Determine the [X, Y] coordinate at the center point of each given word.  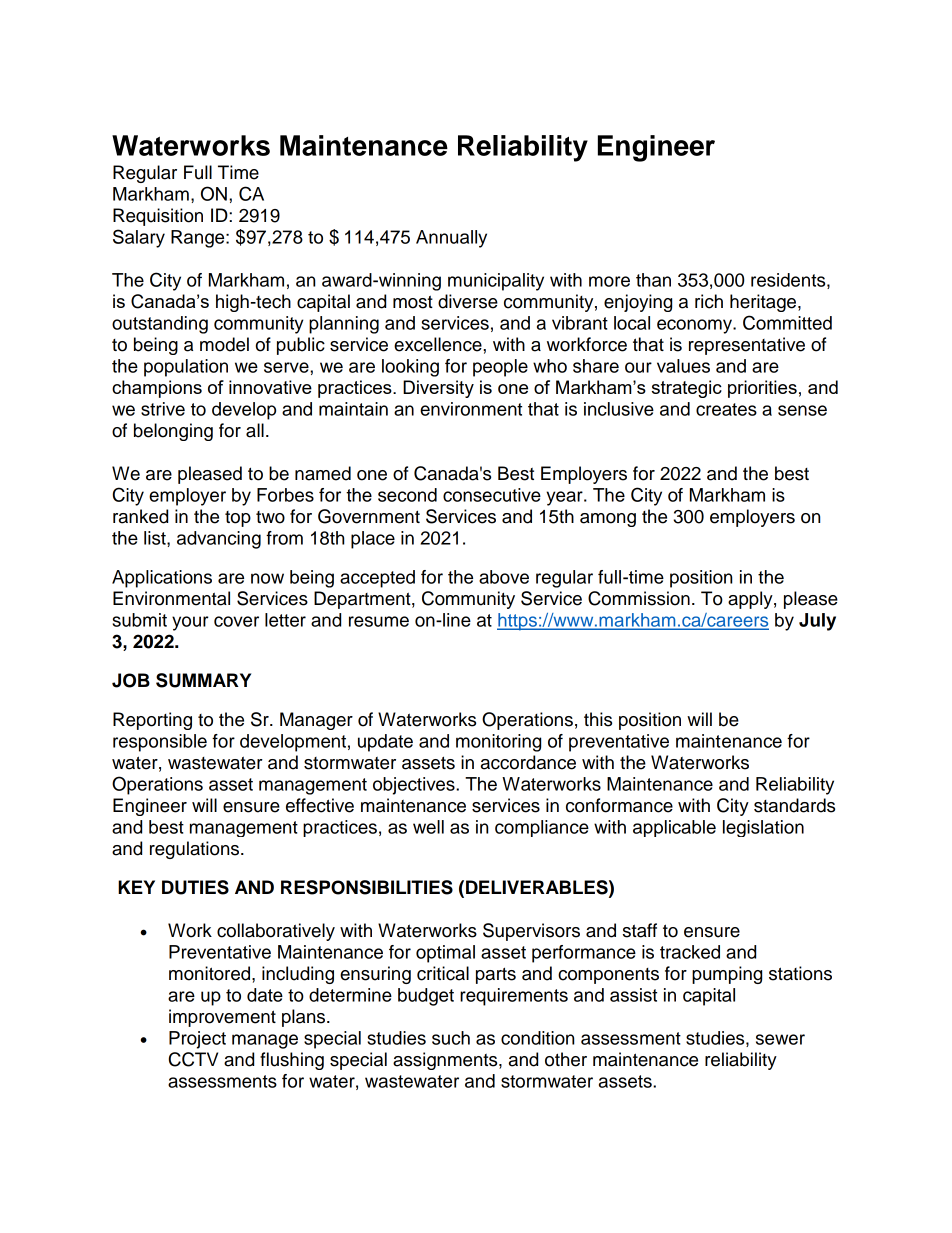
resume [379, 621]
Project [197, 1040]
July [817, 622]
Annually [451, 239]
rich [709, 301]
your [190, 623]
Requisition [158, 217]
